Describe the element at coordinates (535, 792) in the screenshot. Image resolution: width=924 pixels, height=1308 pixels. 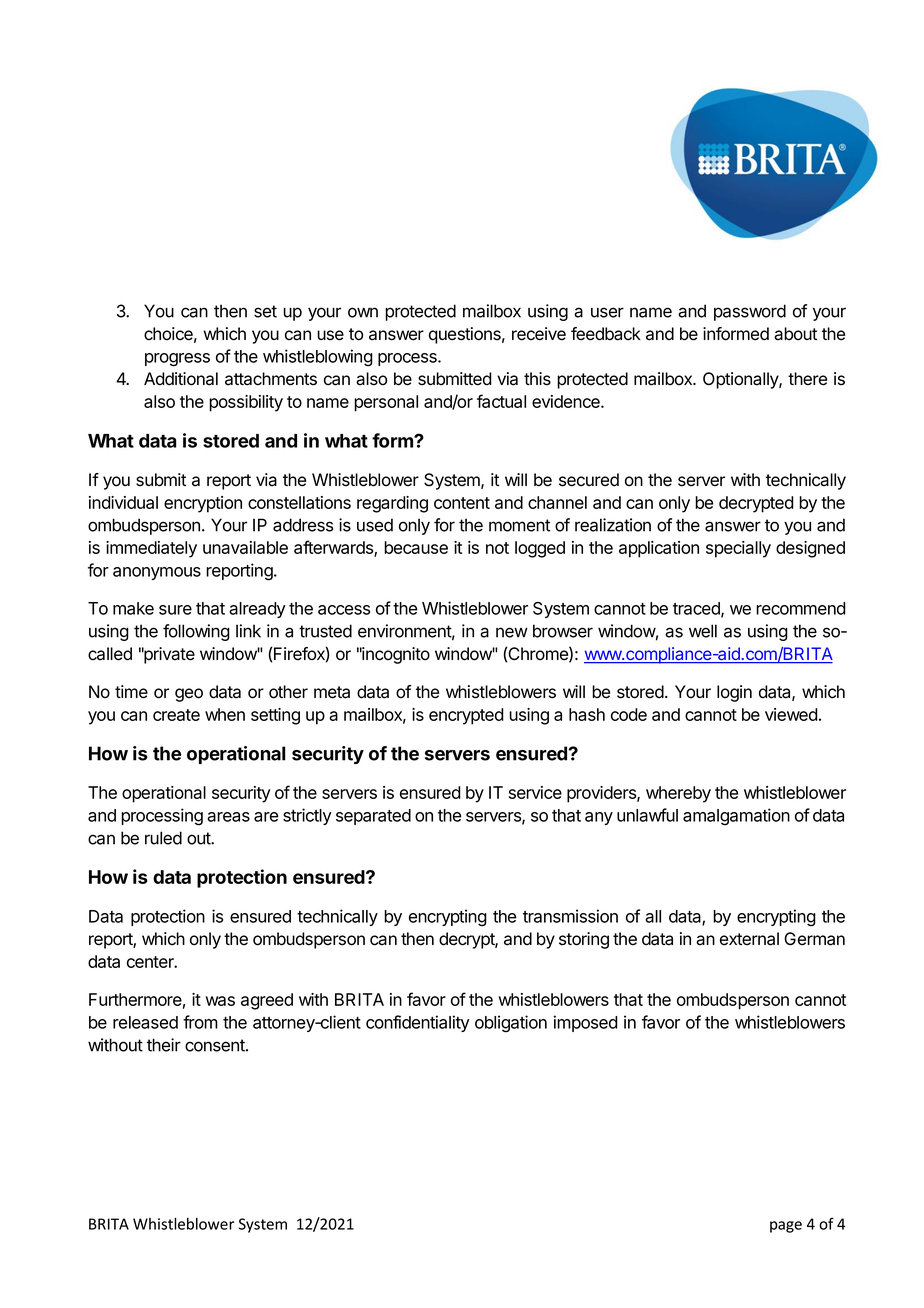
I see `service` at that location.
